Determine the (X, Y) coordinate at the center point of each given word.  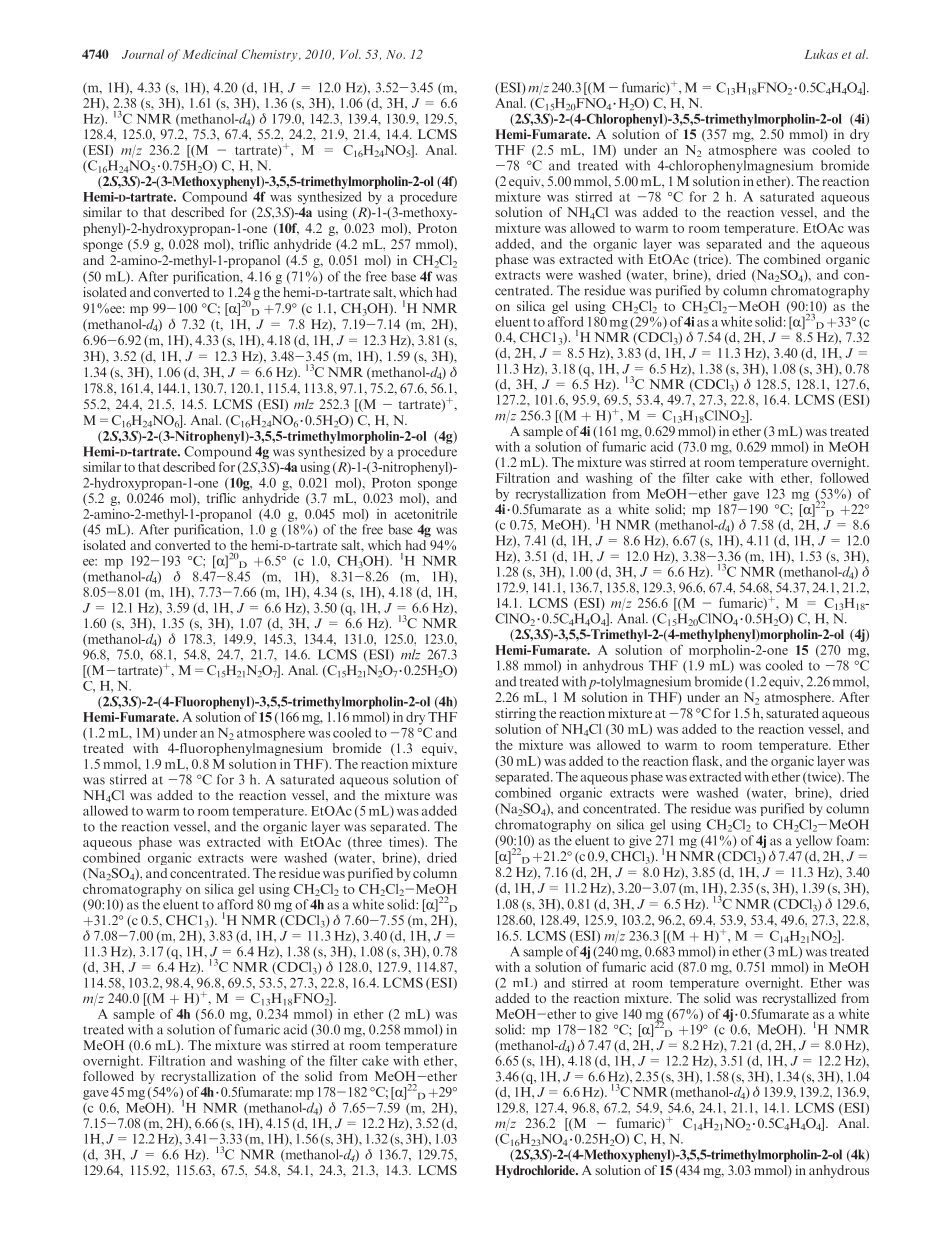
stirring (515, 714)
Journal (143, 54)
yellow (814, 841)
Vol (351, 54)
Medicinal (210, 54)
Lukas (821, 54)
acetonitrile (426, 514)
